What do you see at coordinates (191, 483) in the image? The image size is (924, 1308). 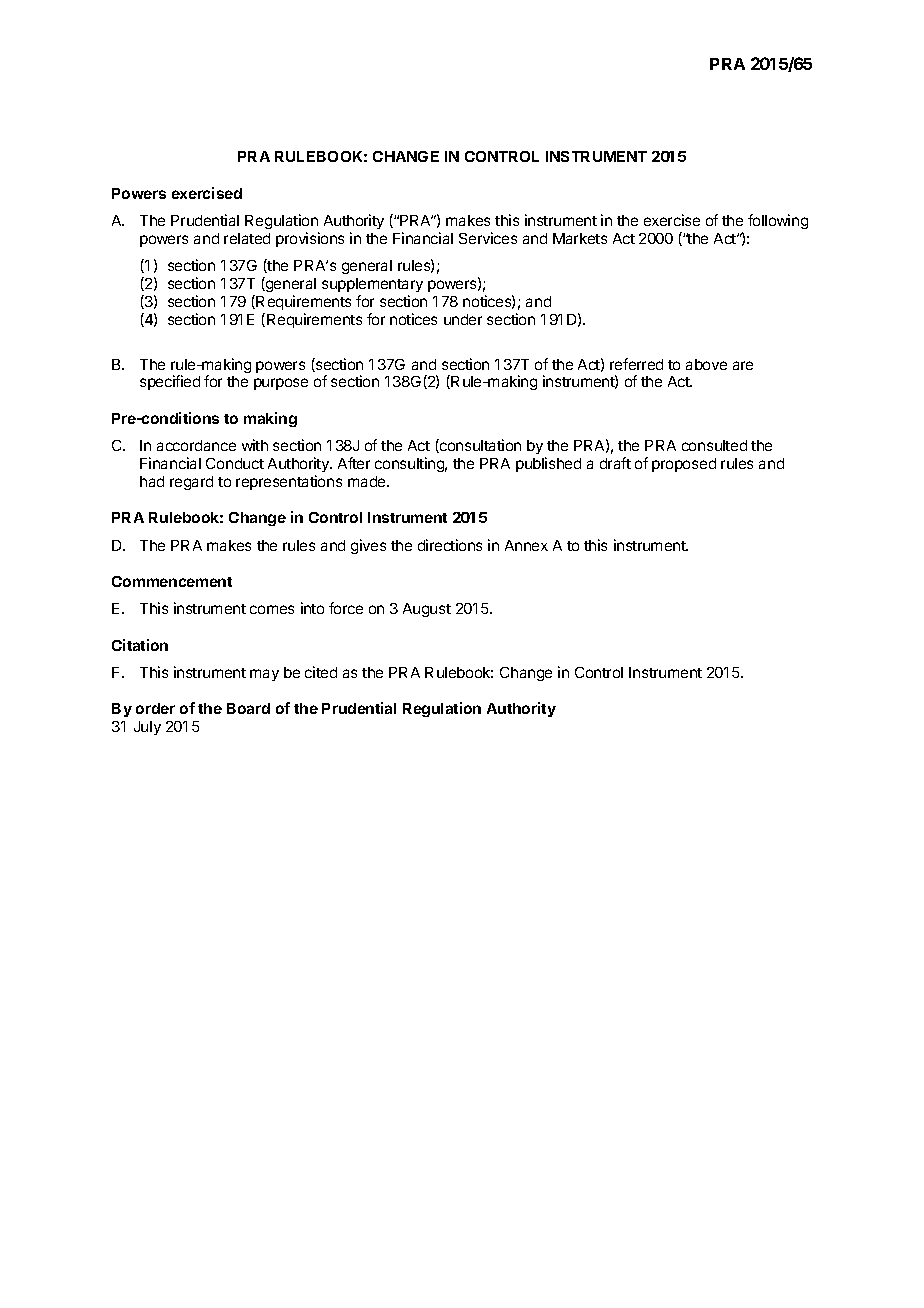 I see `regard` at bounding box center [191, 483].
